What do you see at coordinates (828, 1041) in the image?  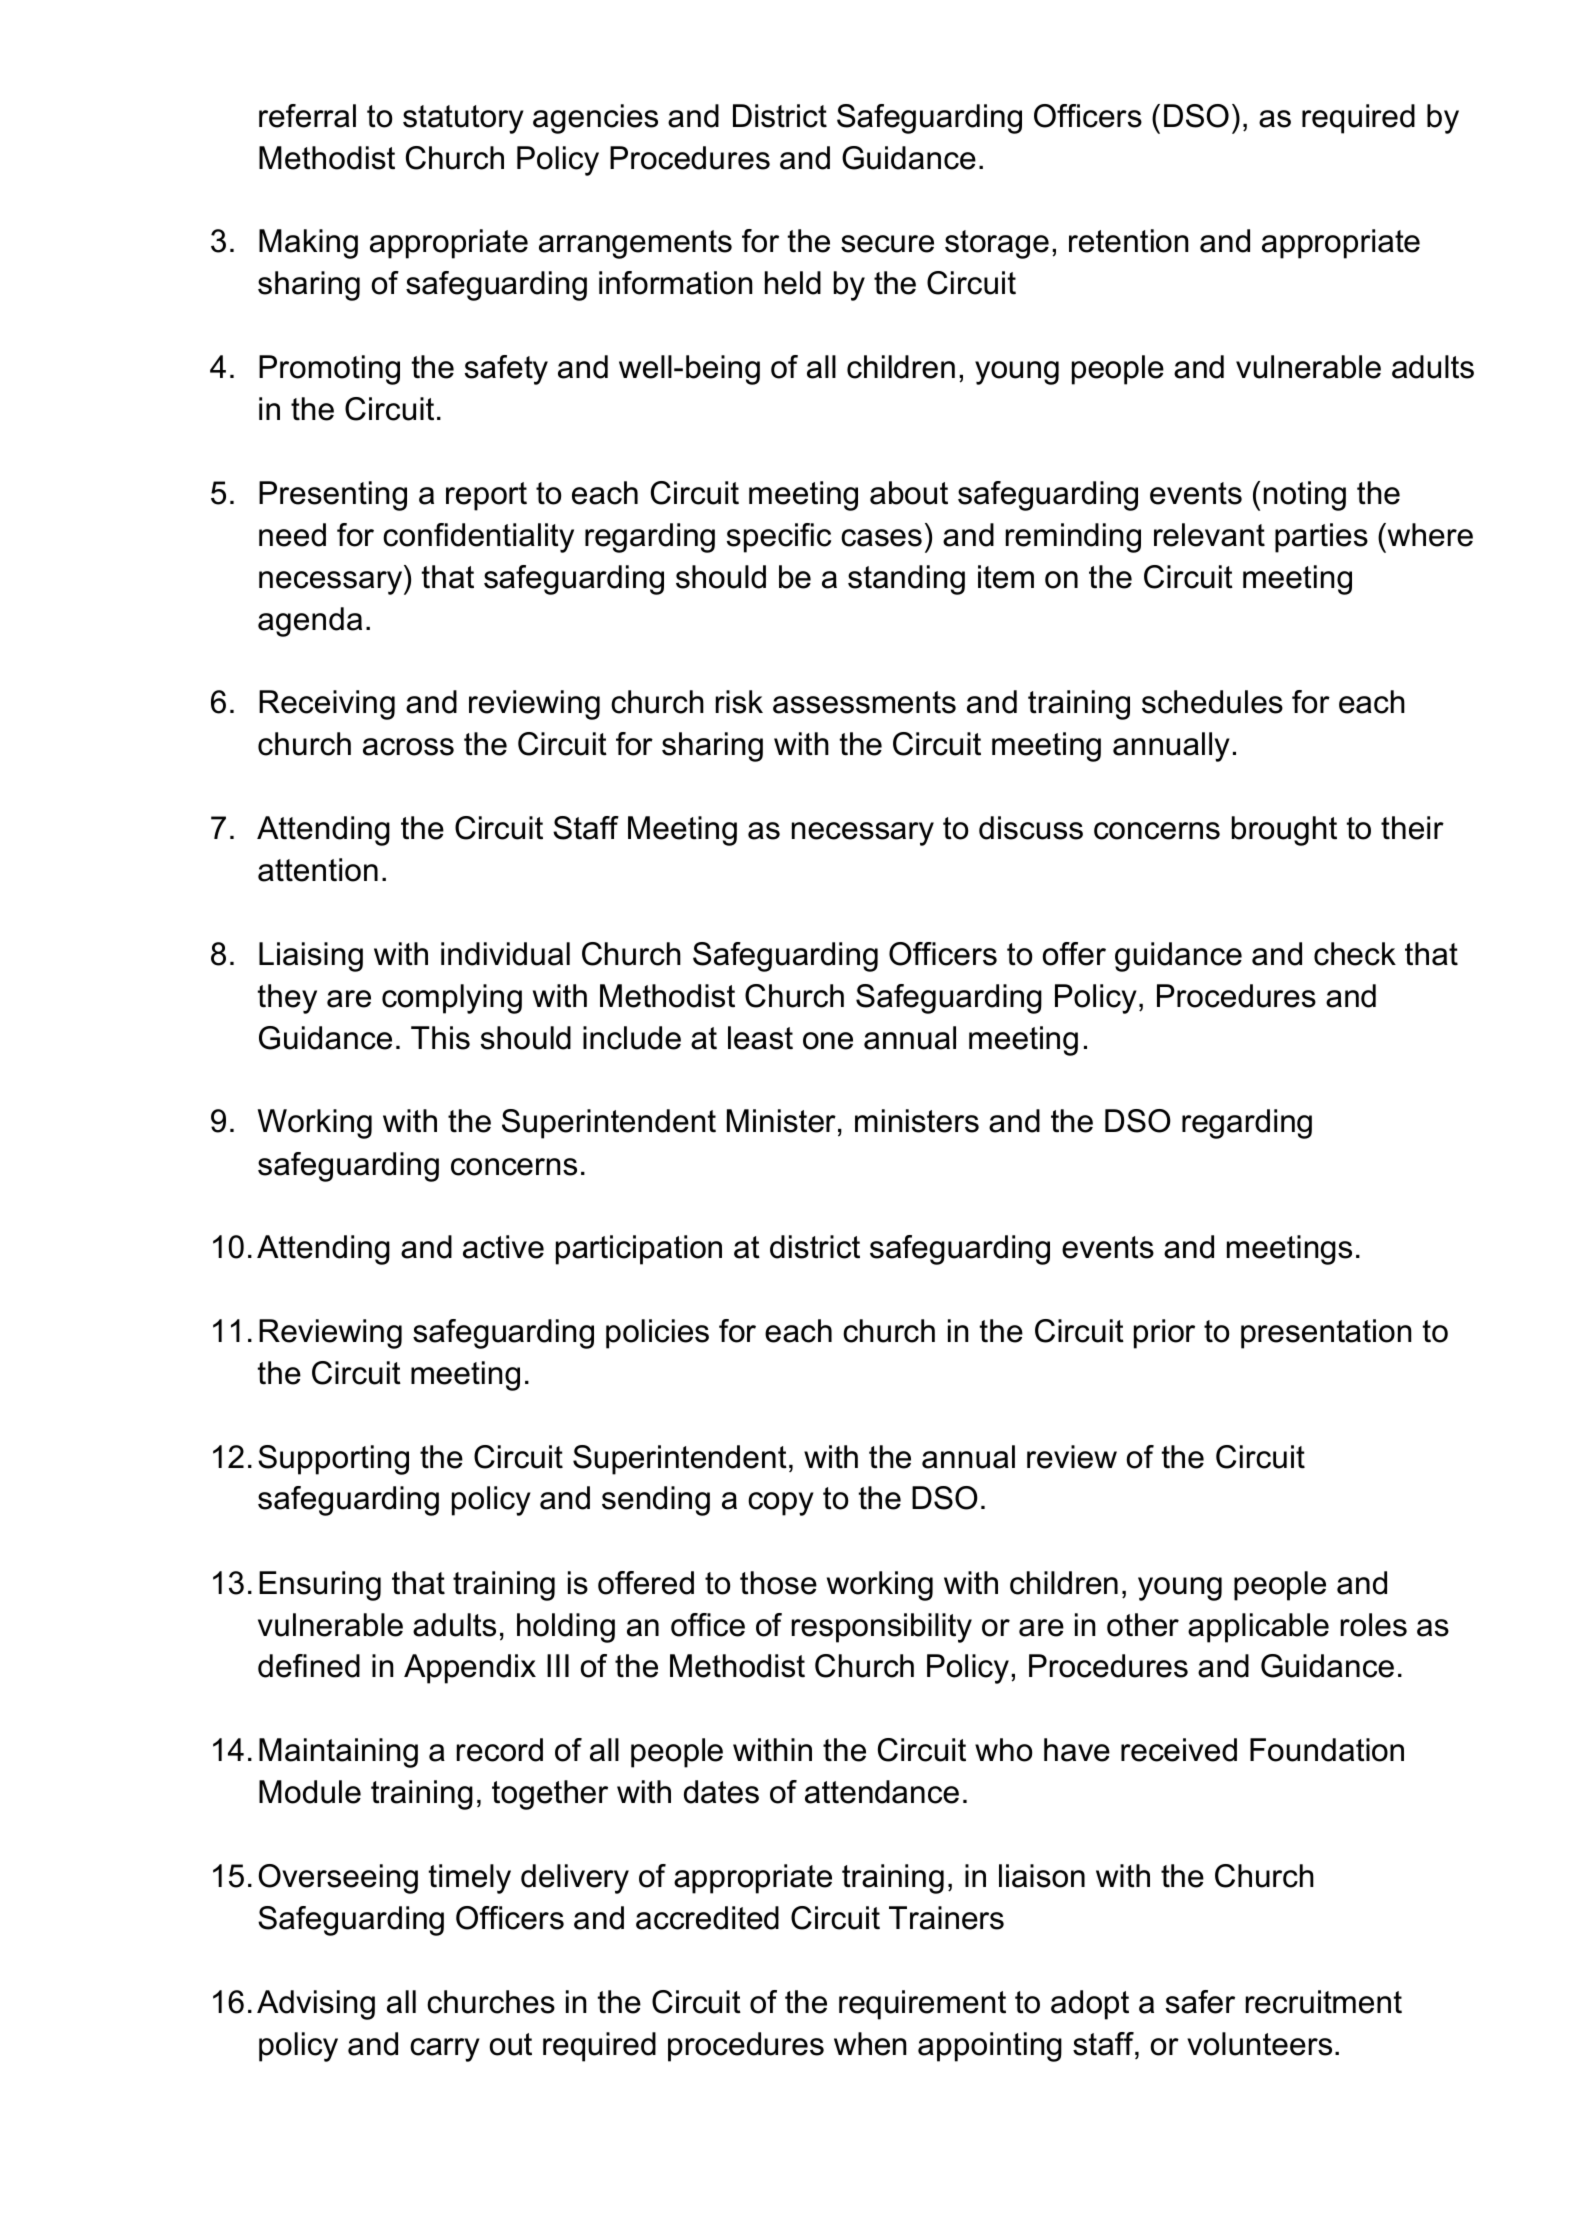 I see `one` at bounding box center [828, 1041].
